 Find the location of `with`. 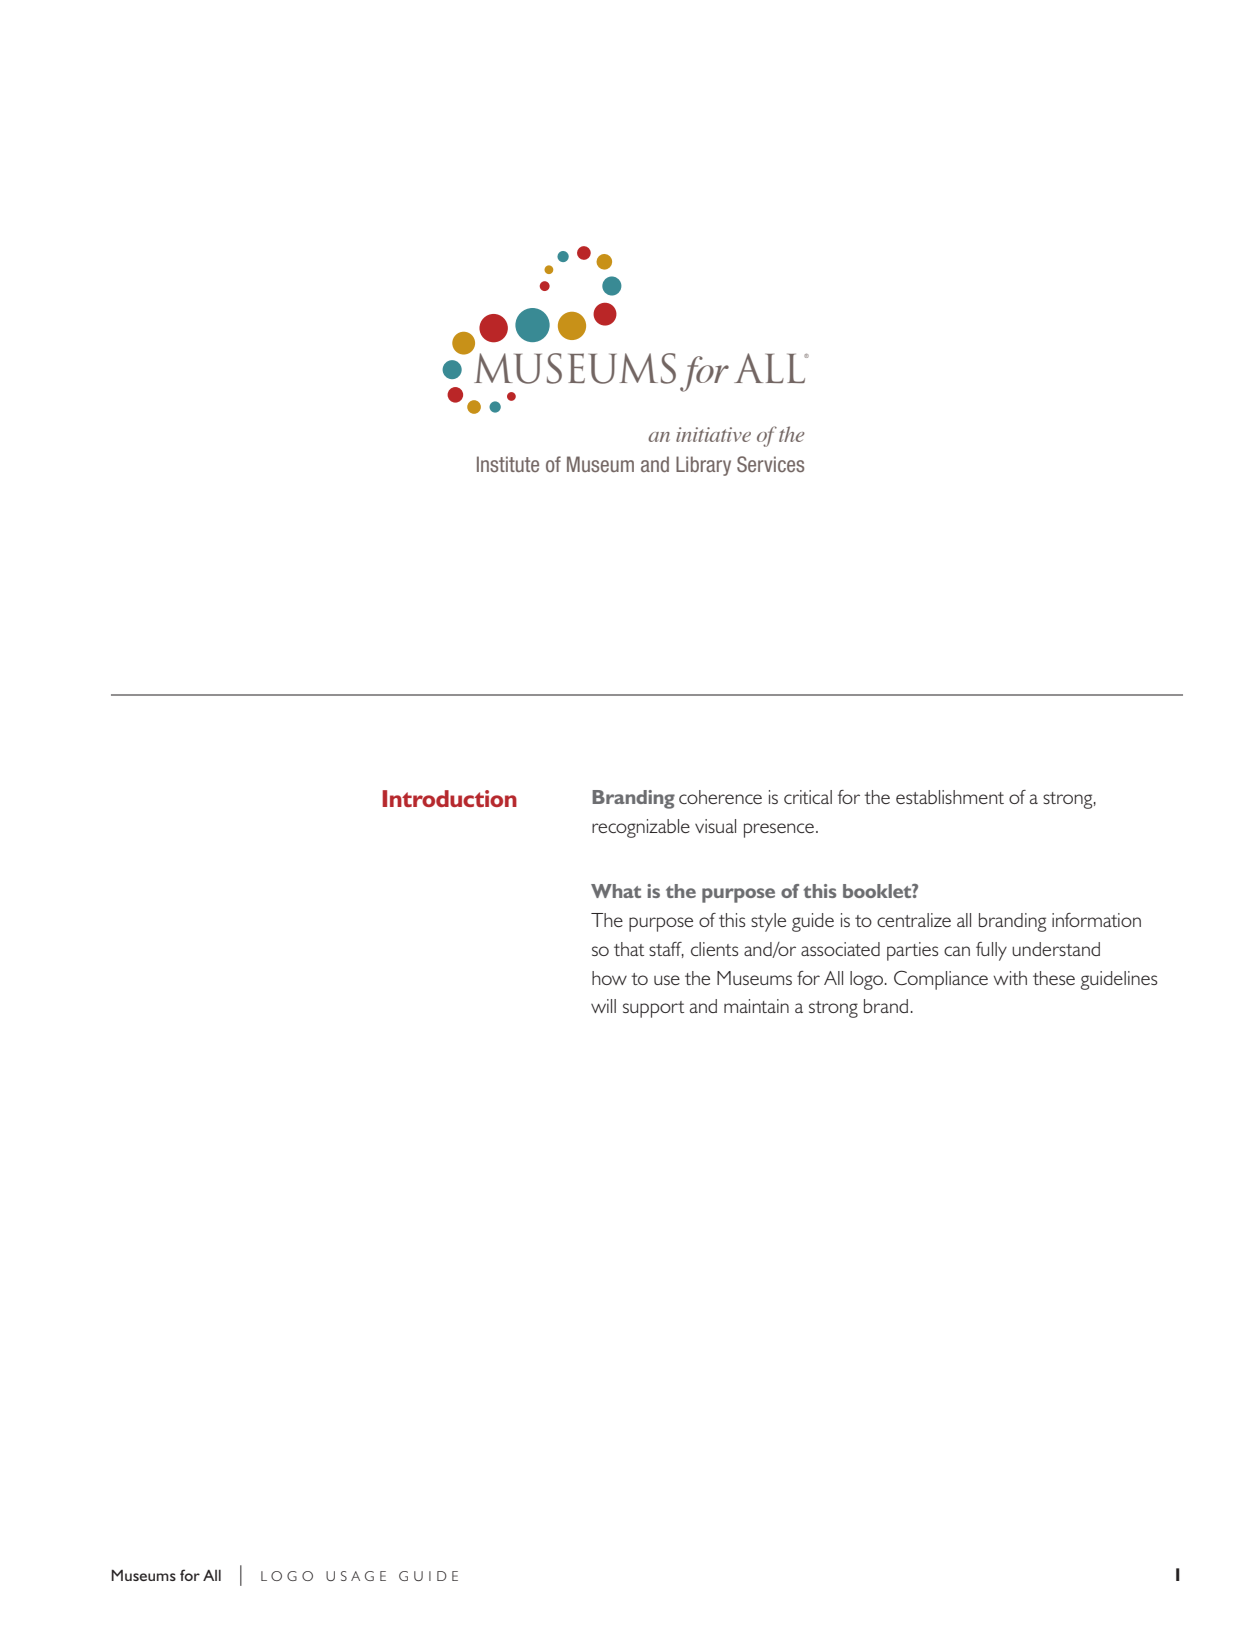

with is located at coordinates (1010, 978).
